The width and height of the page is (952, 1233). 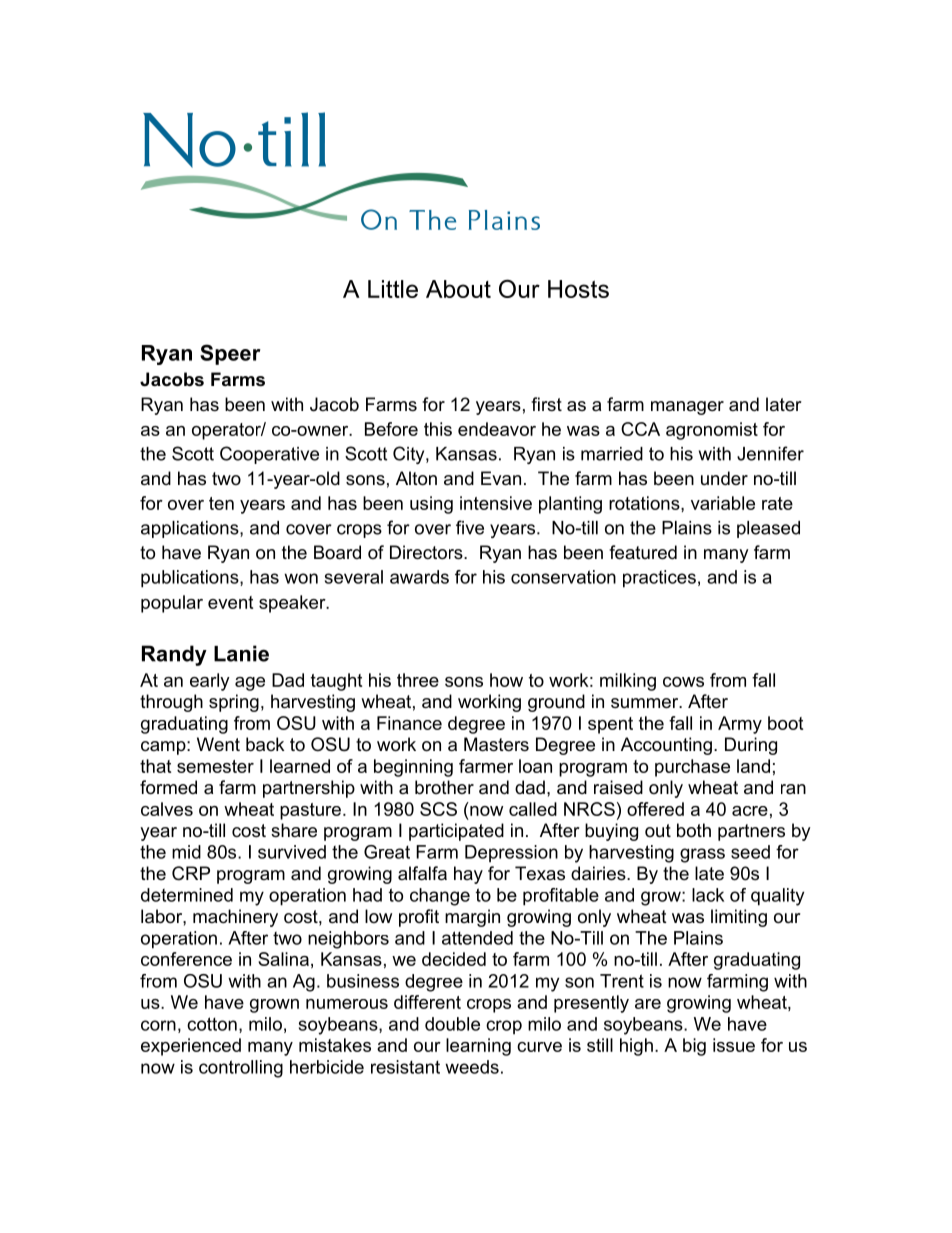 I want to click on cows, so click(x=683, y=682).
